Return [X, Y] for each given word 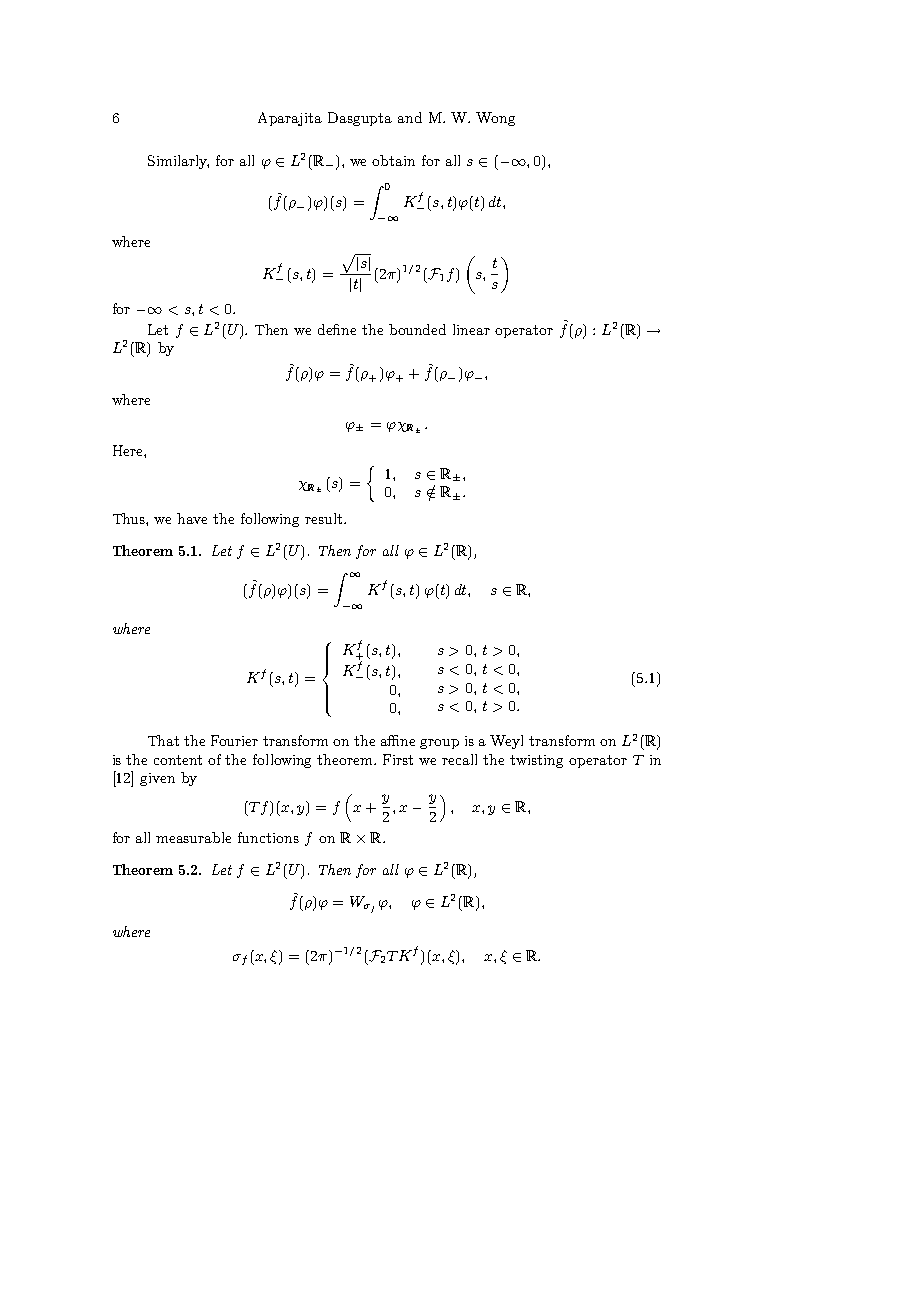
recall [459, 759]
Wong [495, 119]
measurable [193, 837]
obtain [393, 160]
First [398, 759]
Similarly [178, 162]
